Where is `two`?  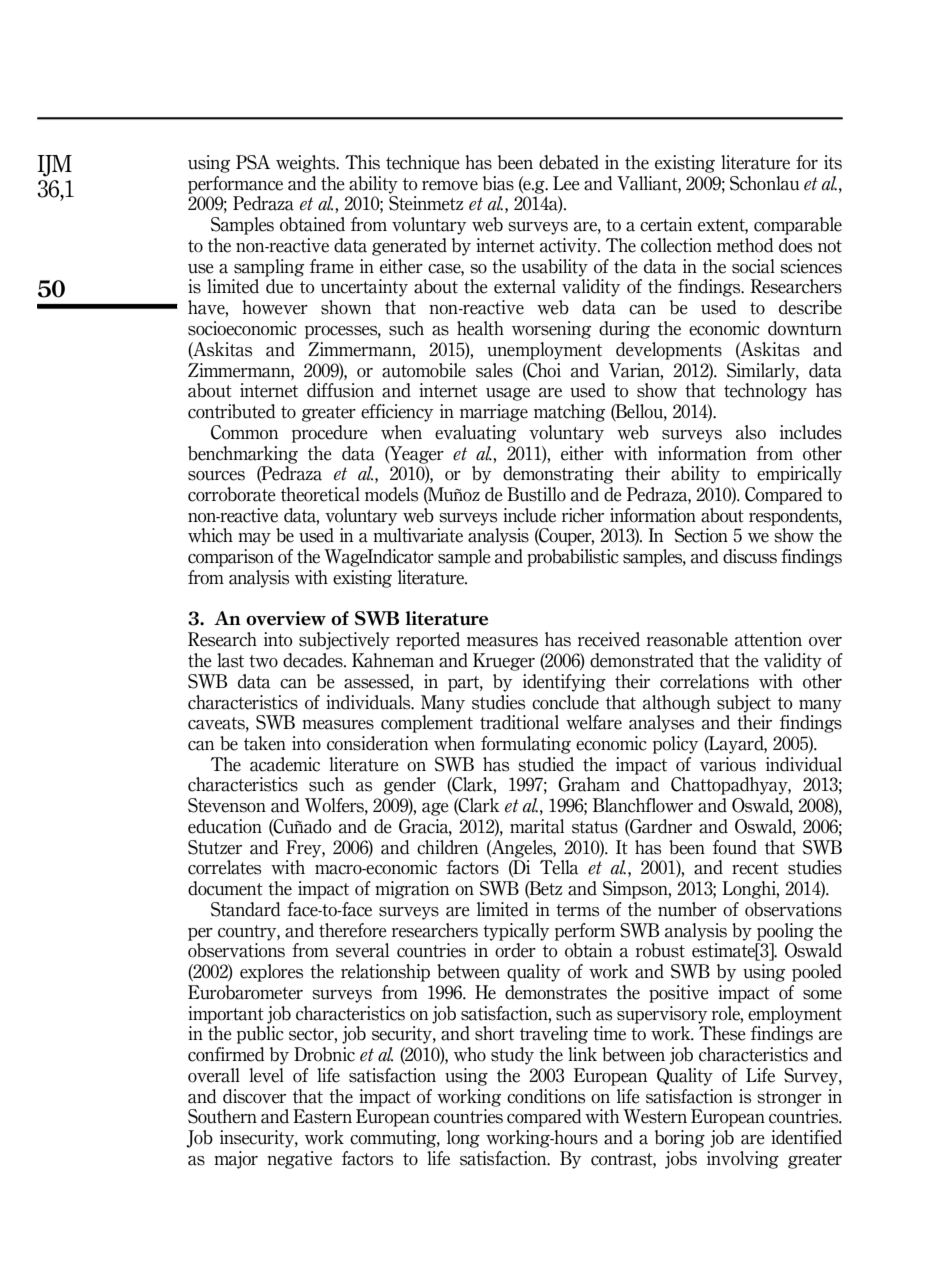
two is located at coordinates (263, 661).
